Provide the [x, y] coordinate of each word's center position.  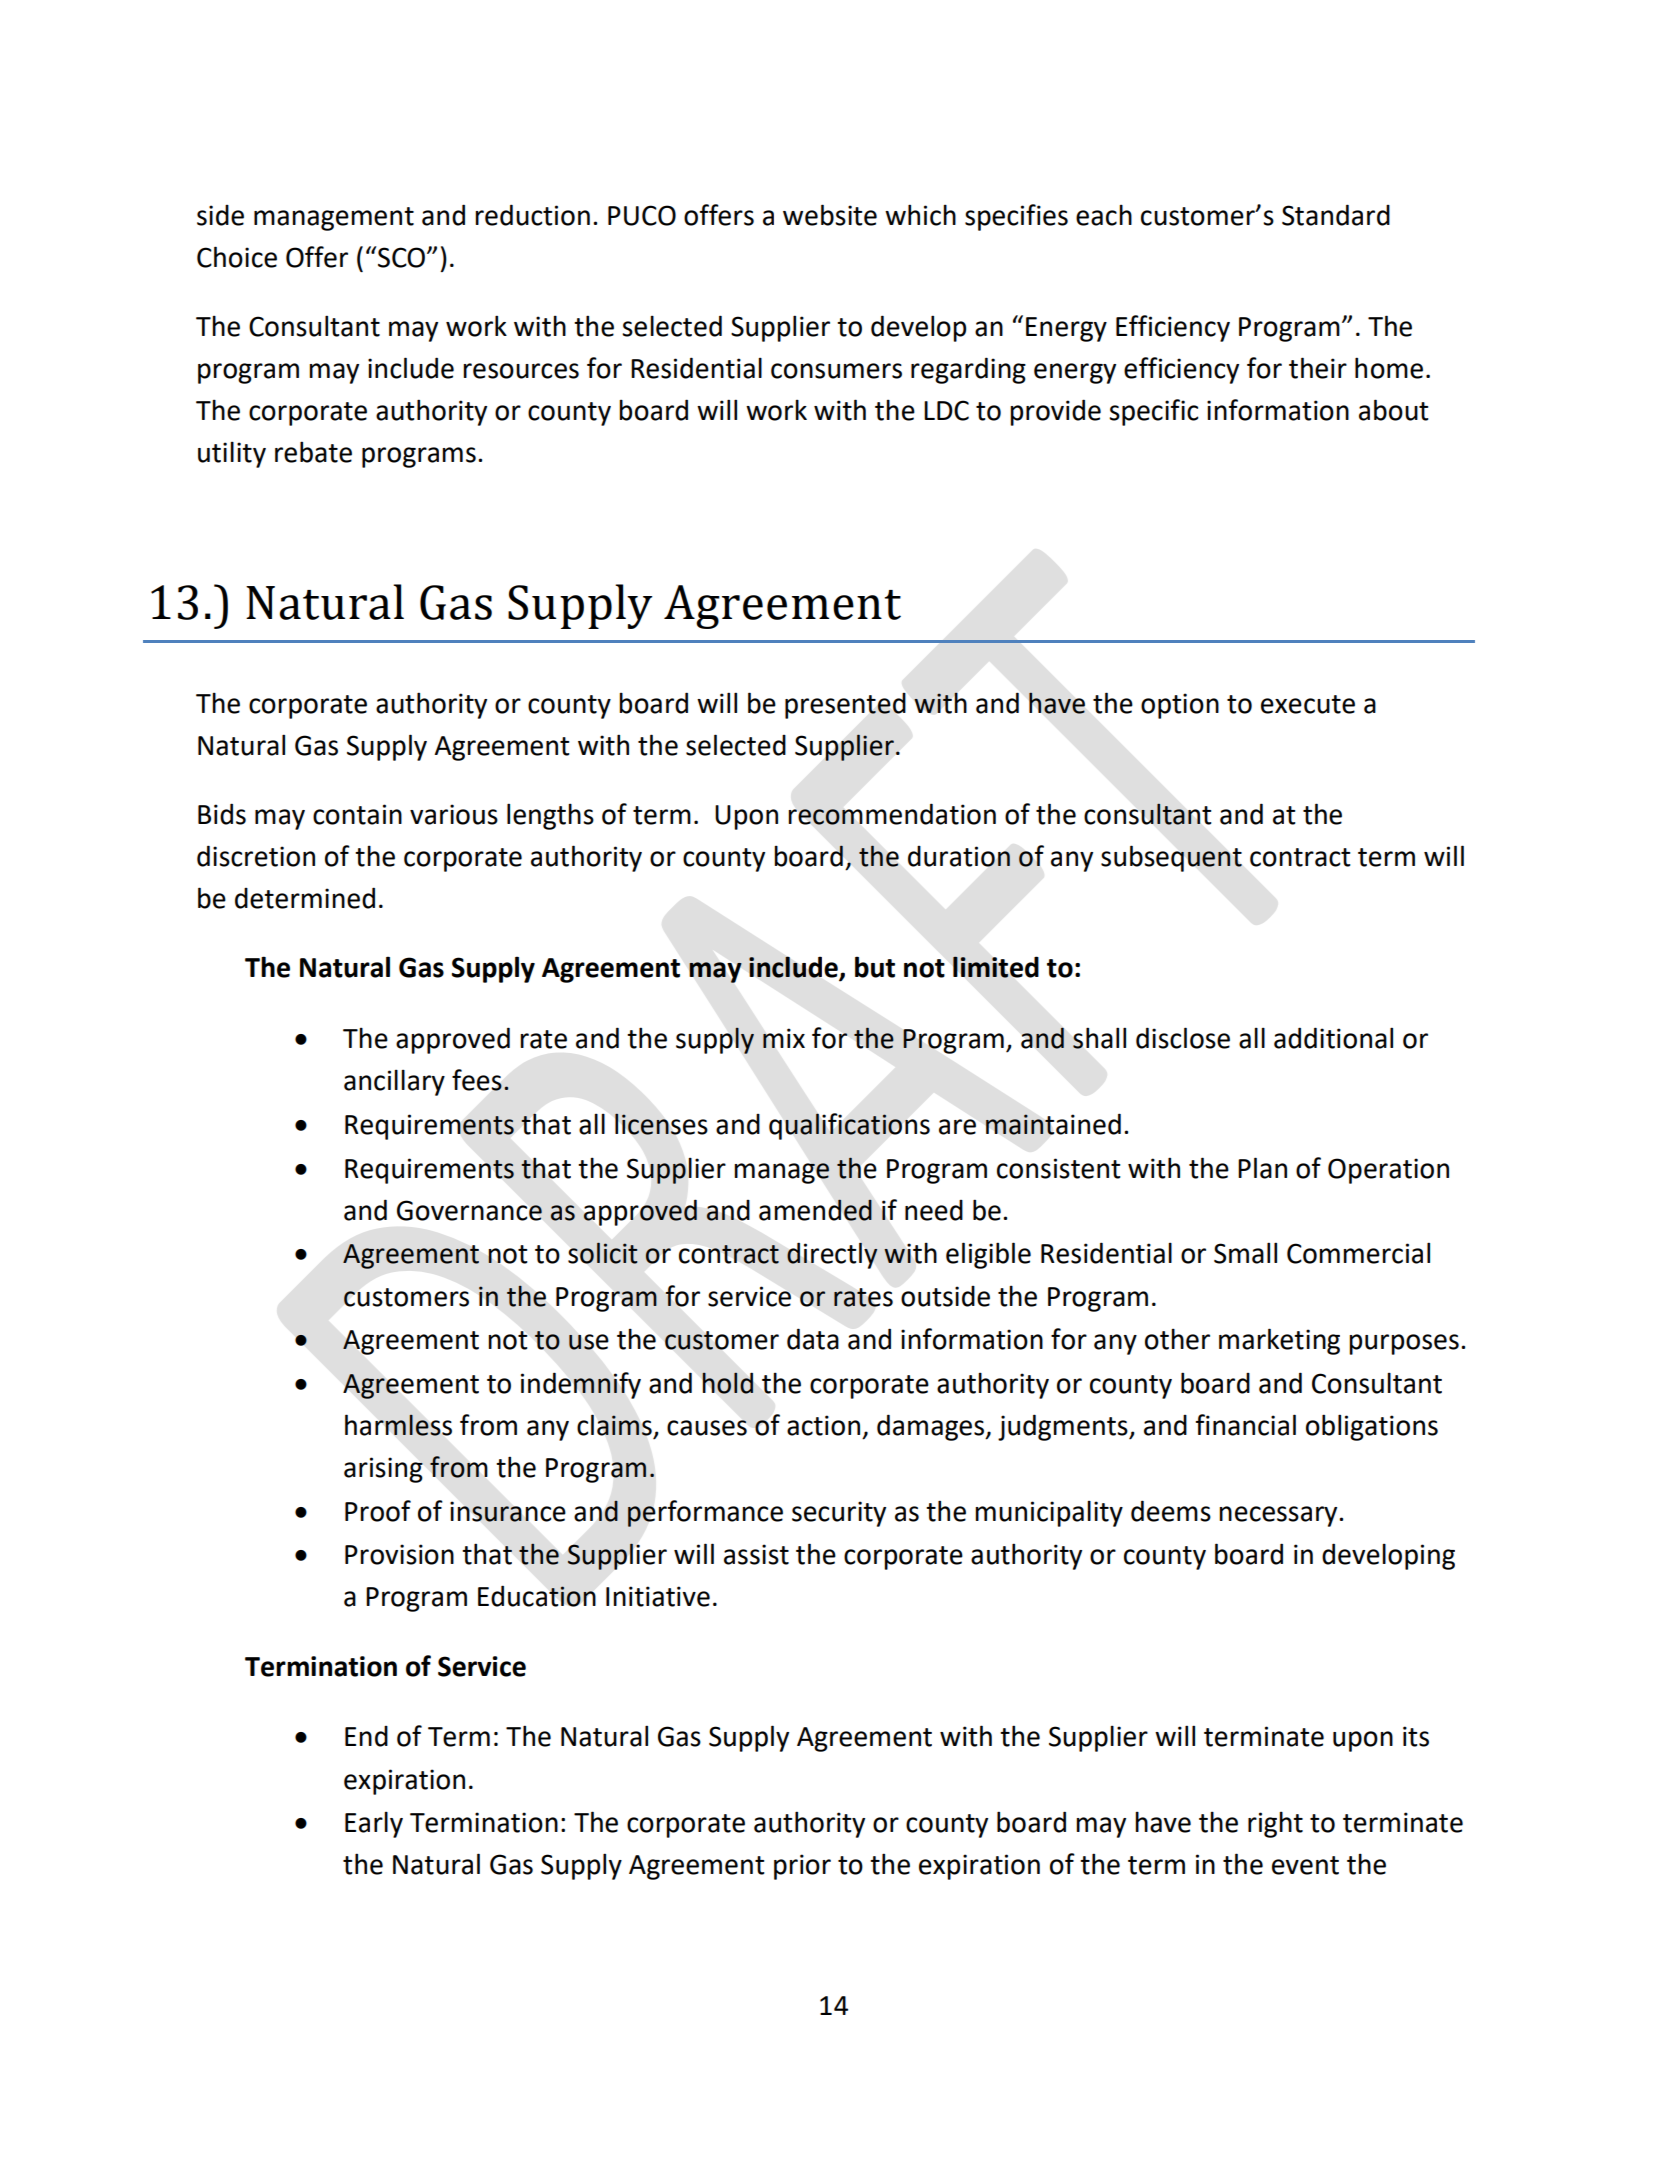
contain [357, 814]
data [813, 1339]
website [830, 215]
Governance [469, 1210]
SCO [403, 257]
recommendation [892, 814]
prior [802, 1867]
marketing [1279, 1341]
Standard [1336, 215]
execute [1308, 704]
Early [374, 1825]
